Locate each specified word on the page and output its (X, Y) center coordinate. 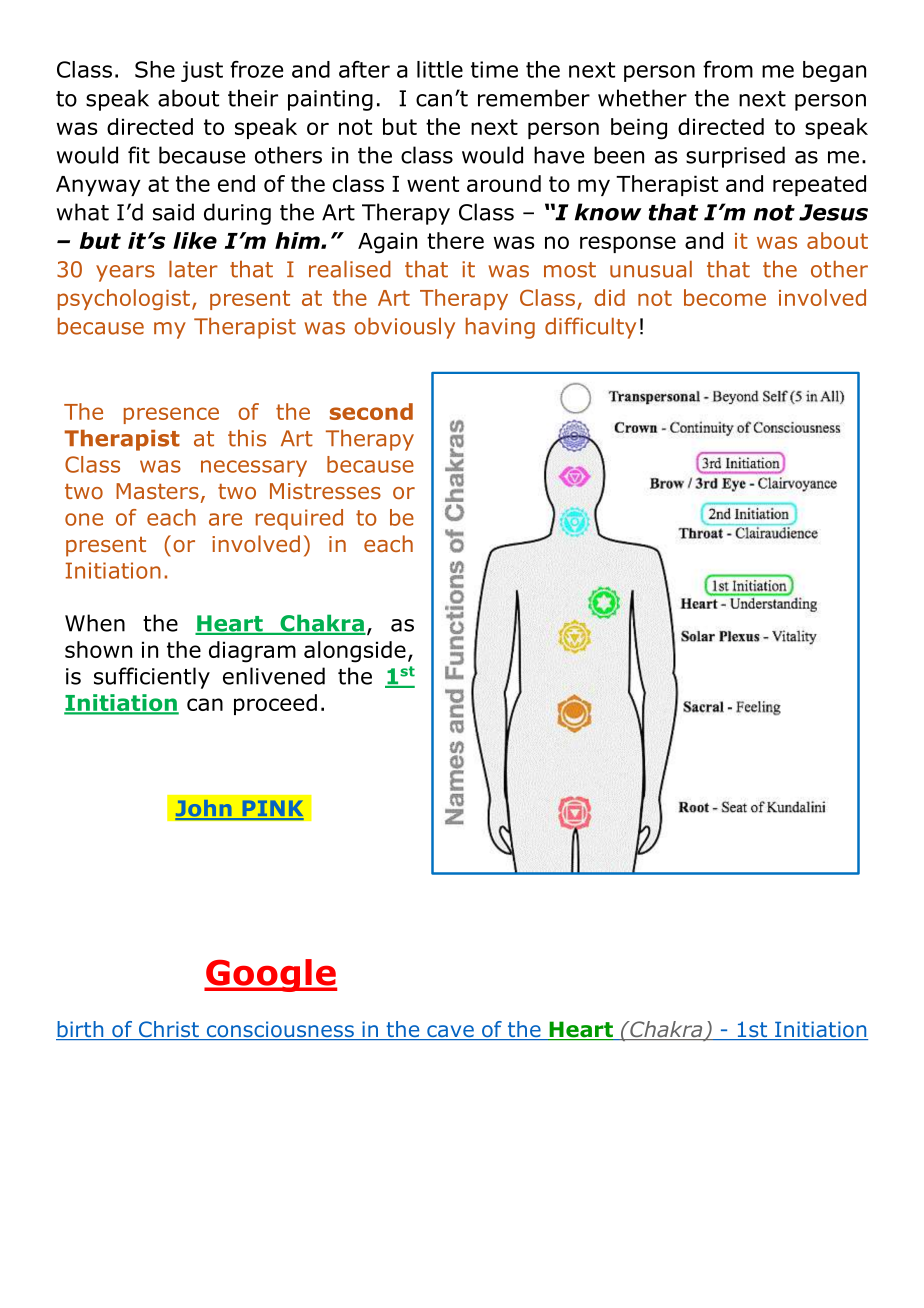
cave (450, 1032)
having (500, 328)
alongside (355, 652)
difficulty (590, 328)
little (440, 69)
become (725, 297)
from (728, 69)
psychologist (124, 299)
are (225, 519)
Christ (169, 1030)
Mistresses (325, 491)
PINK (272, 810)
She (155, 69)
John (204, 809)
